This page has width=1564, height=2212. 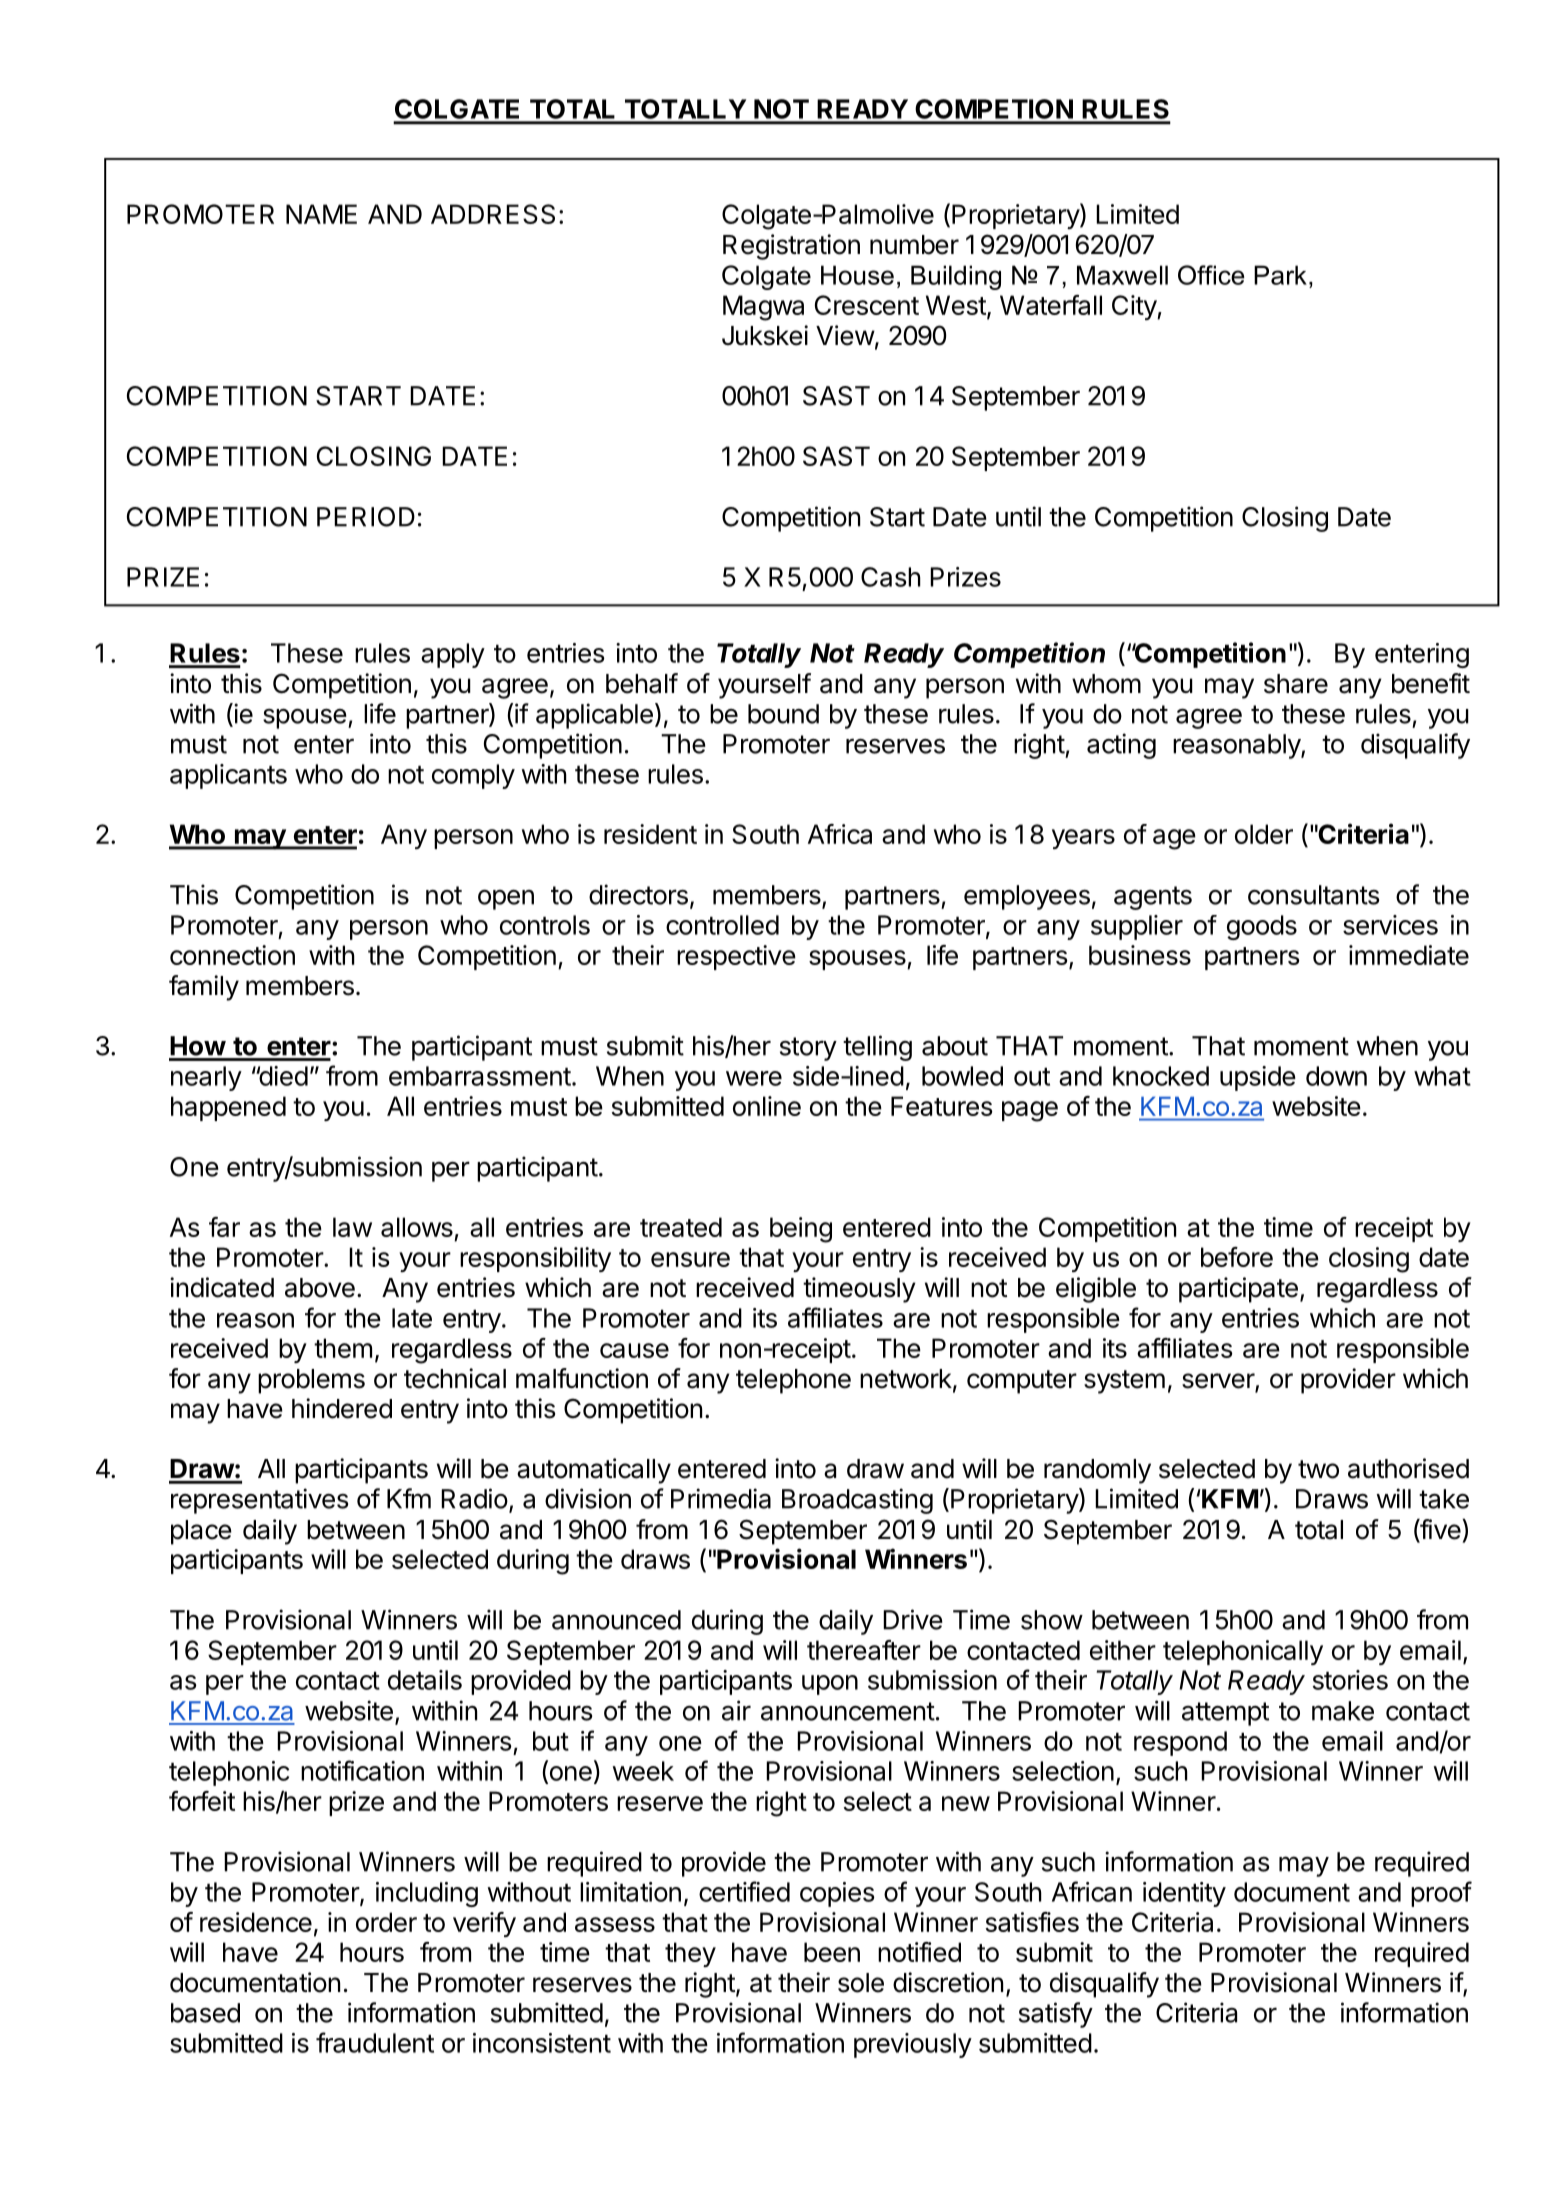 I want to click on House, so click(x=857, y=275).
